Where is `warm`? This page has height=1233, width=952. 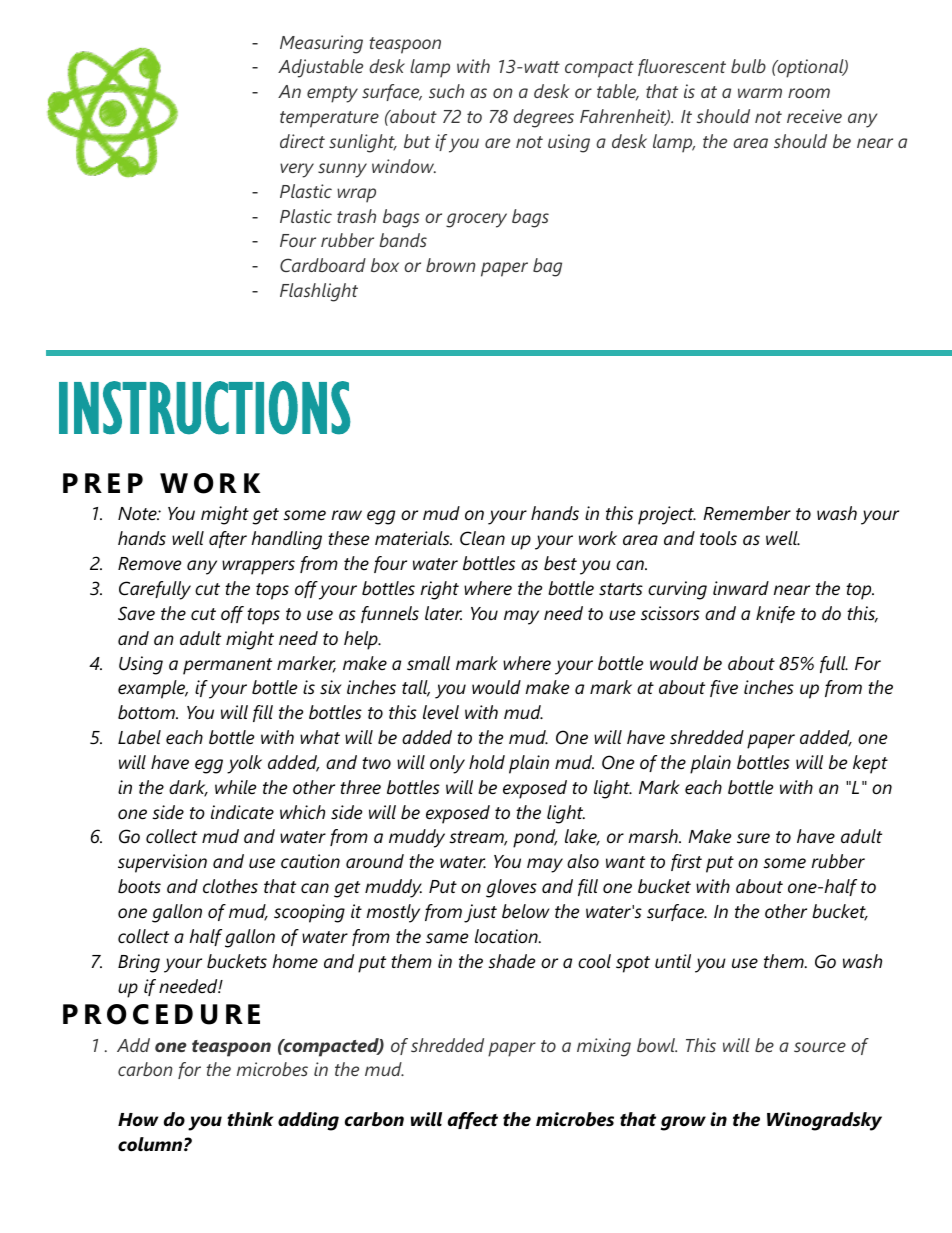 warm is located at coordinates (760, 93).
